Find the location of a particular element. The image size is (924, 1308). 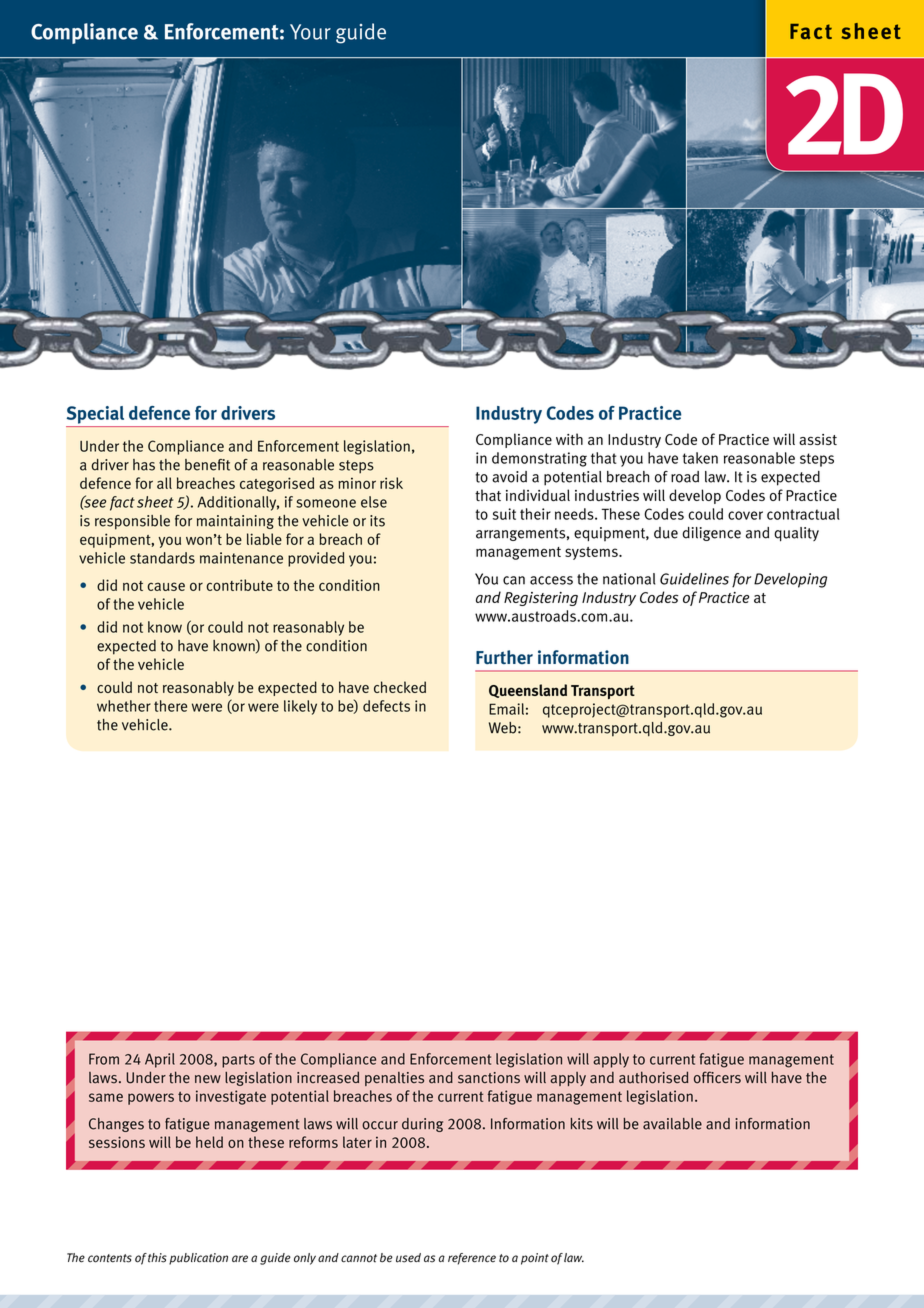

avoid is located at coordinates (509, 477).
